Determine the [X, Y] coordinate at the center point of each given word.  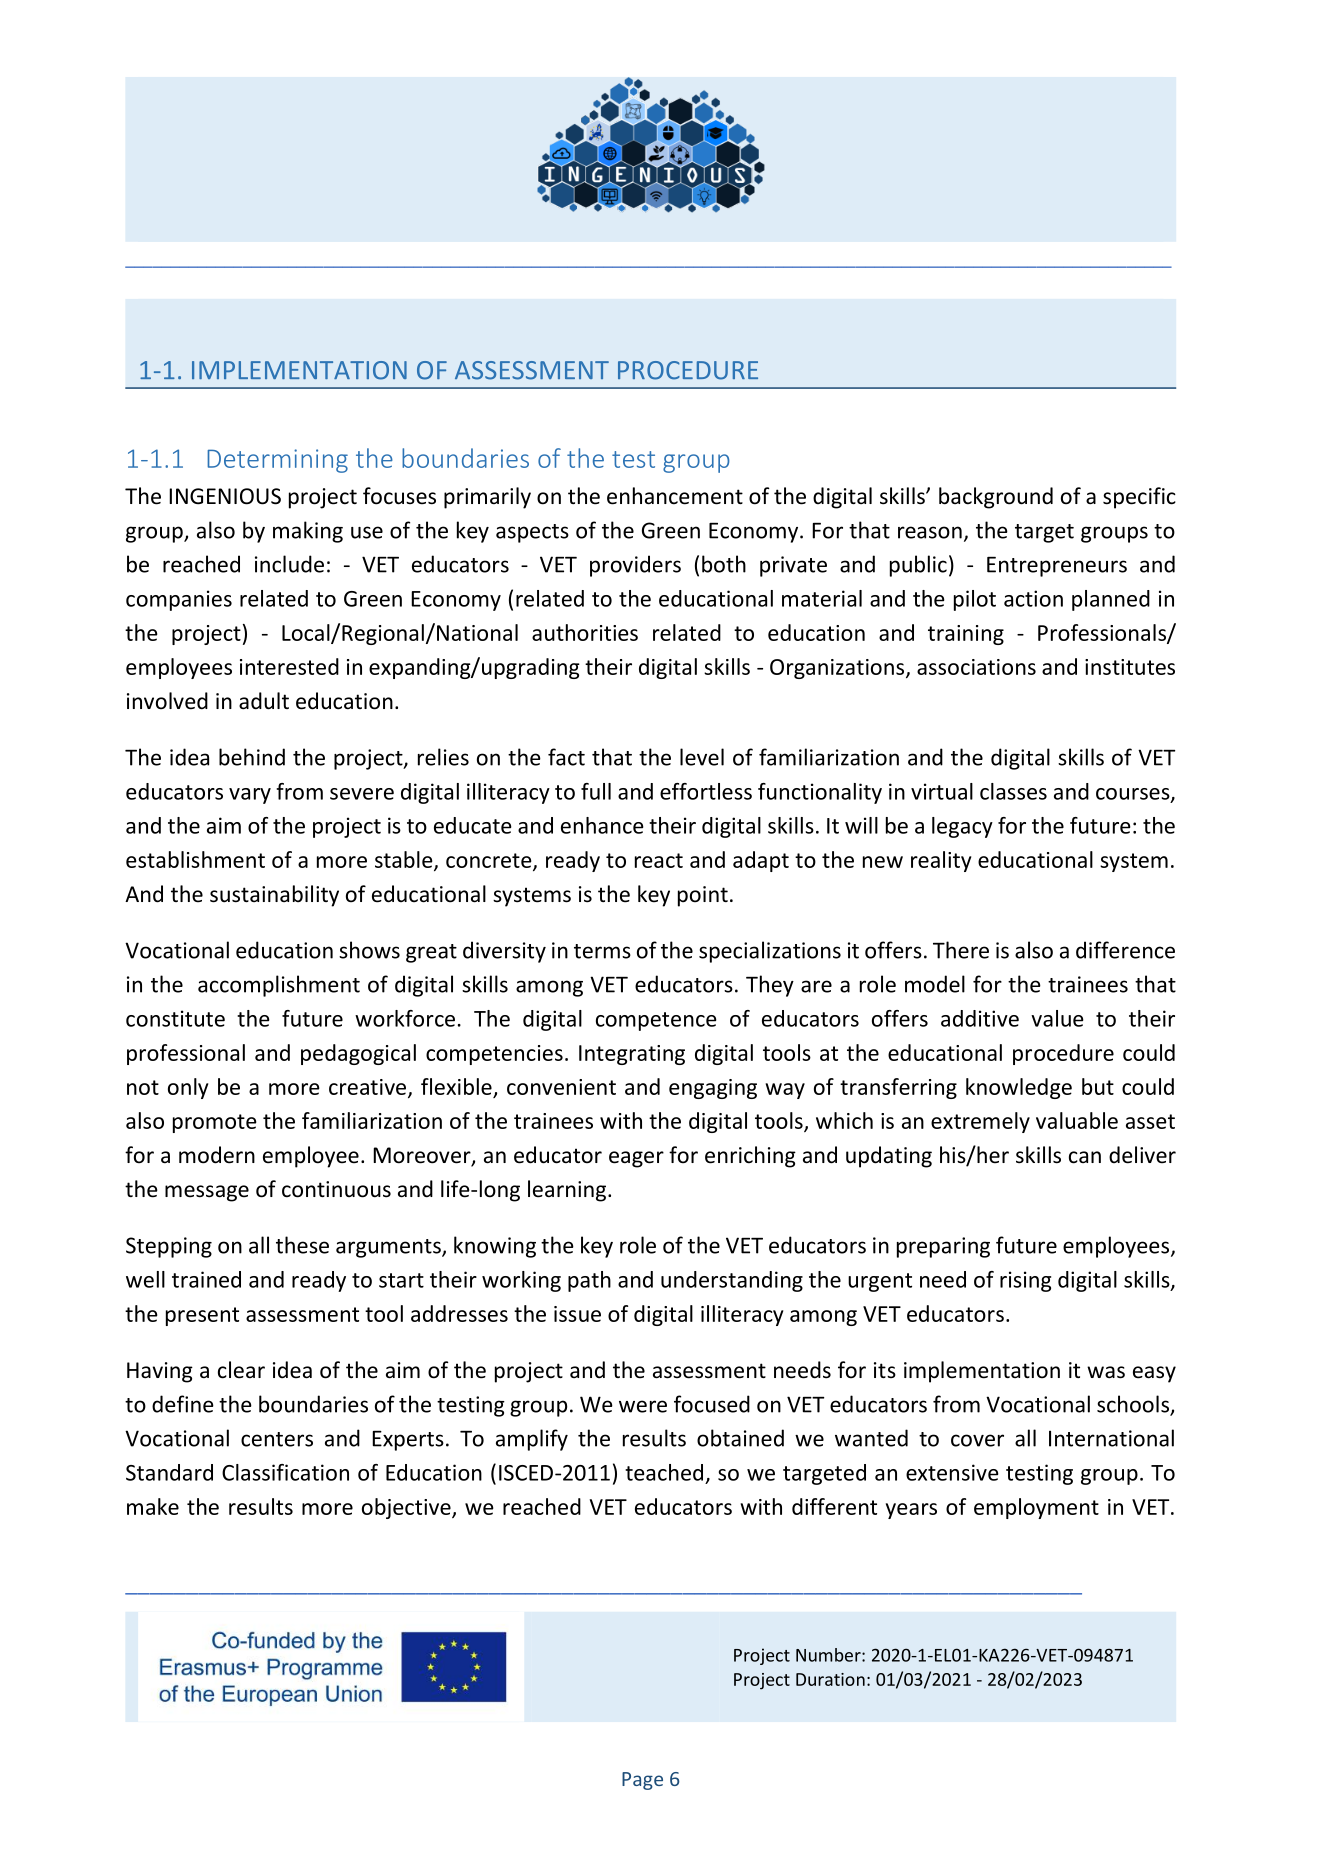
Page [642, 1781]
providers [635, 566]
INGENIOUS [225, 496]
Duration [830, 1679]
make [153, 1506]
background [996, 498]
